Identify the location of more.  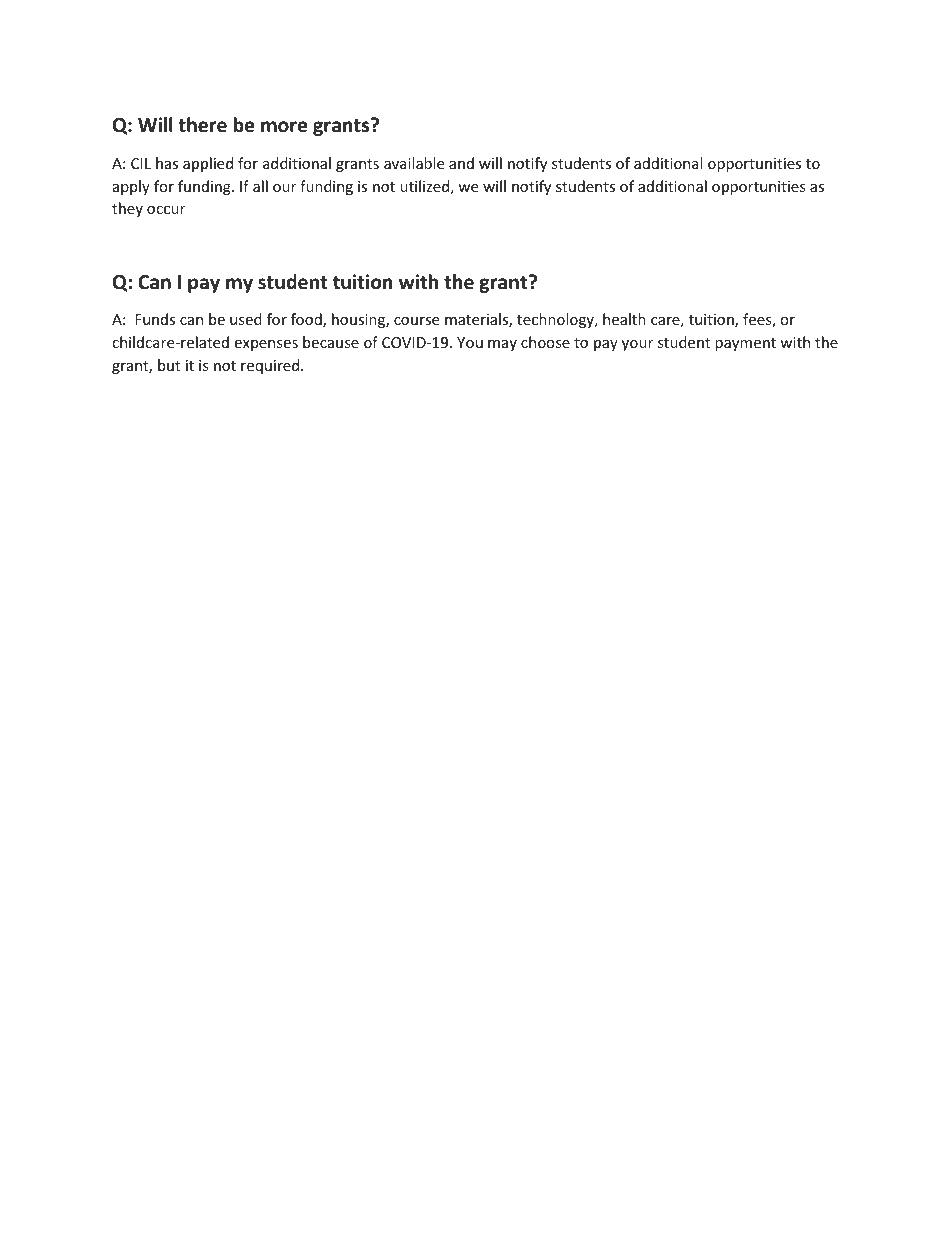
(284, 127).
